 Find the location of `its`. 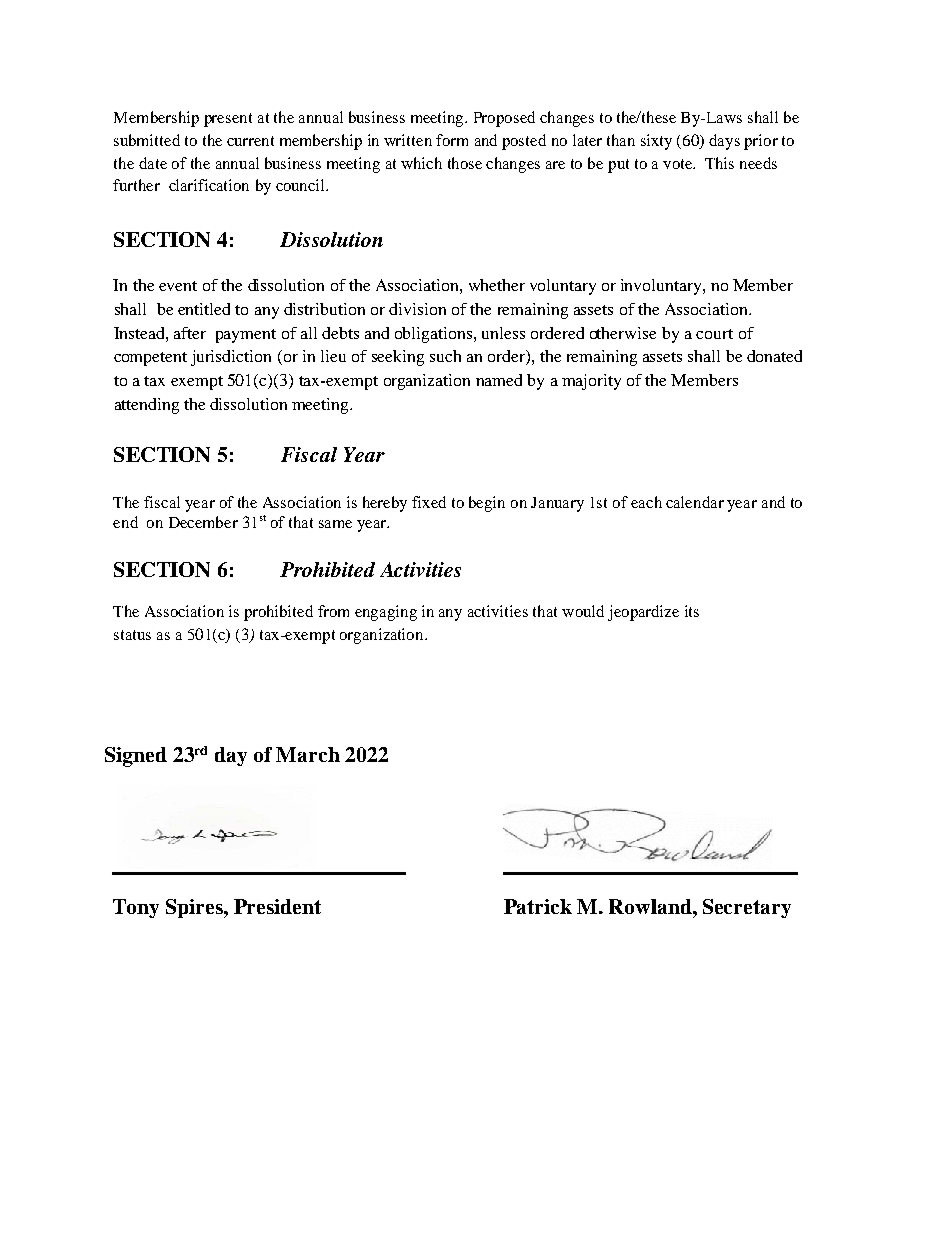

its is located at coordinates (692, 611).
